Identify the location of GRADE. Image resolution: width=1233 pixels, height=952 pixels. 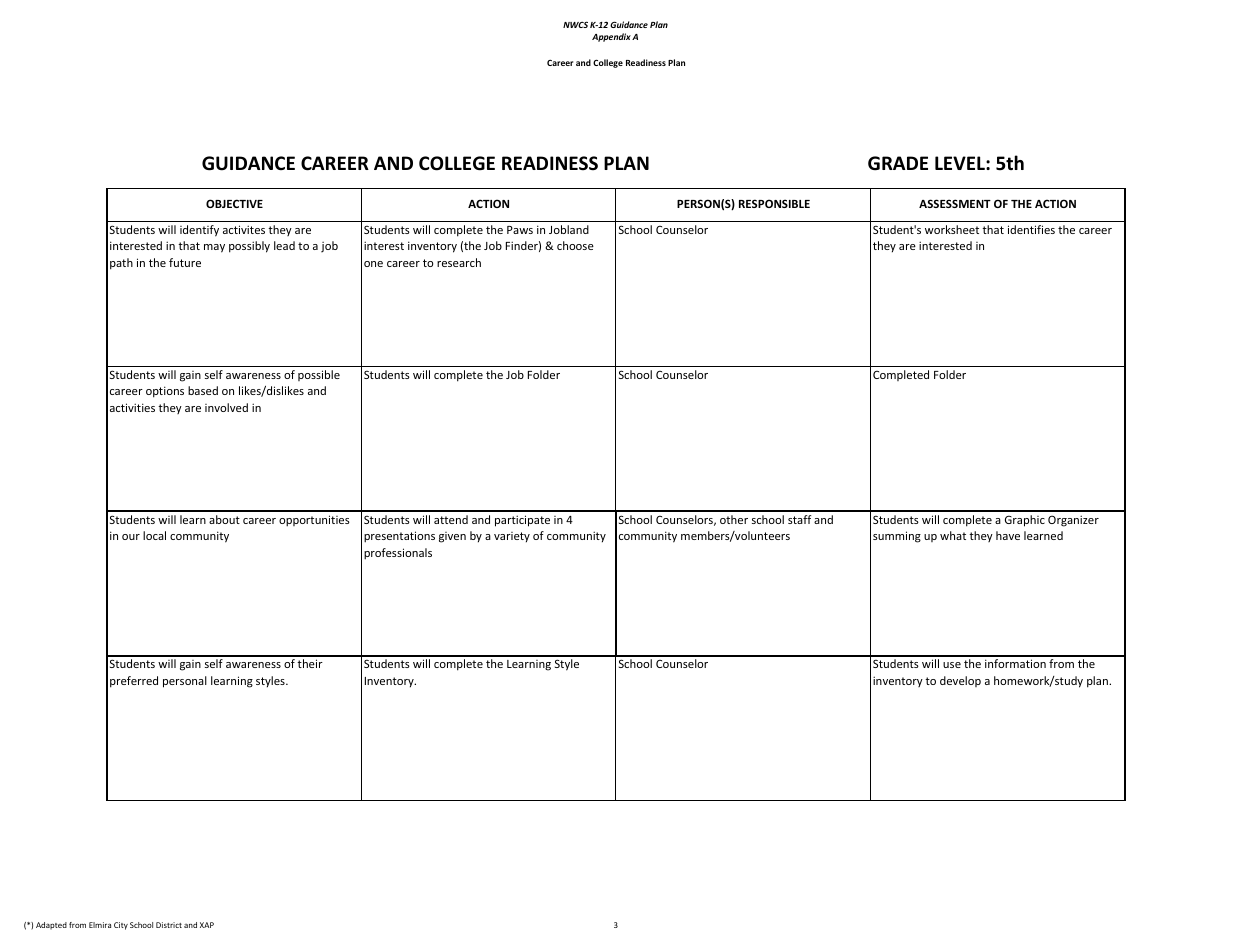
(898, 163).
